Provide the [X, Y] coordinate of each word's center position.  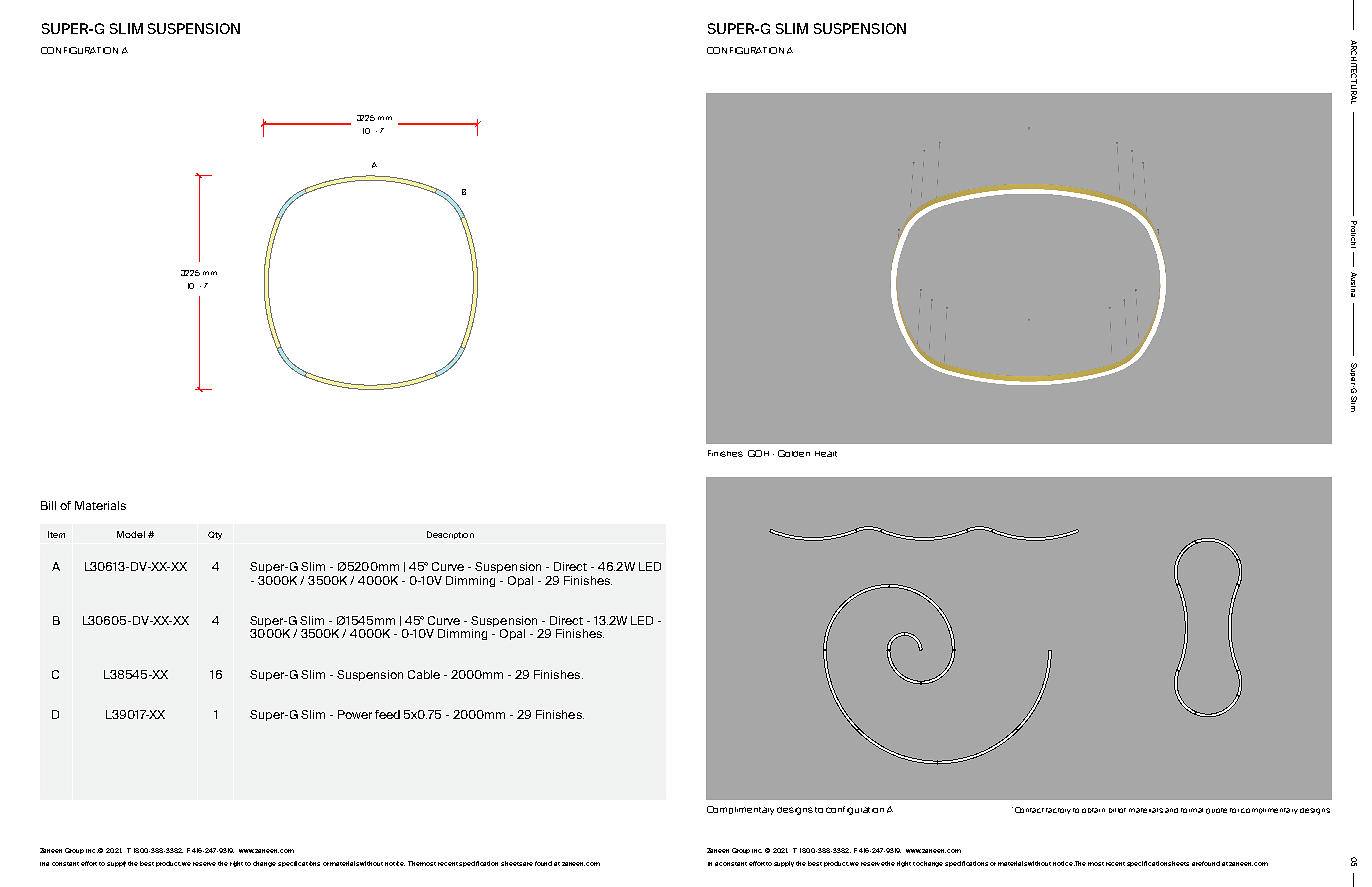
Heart [826, 454]
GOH [758, 453]
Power [355, 714]
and [1171, 810]
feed [387, 714]
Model [131, 534]
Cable [424, 674]
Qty [215, 535]
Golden [794, 453]
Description [450, 535]
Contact [1029, 810]
